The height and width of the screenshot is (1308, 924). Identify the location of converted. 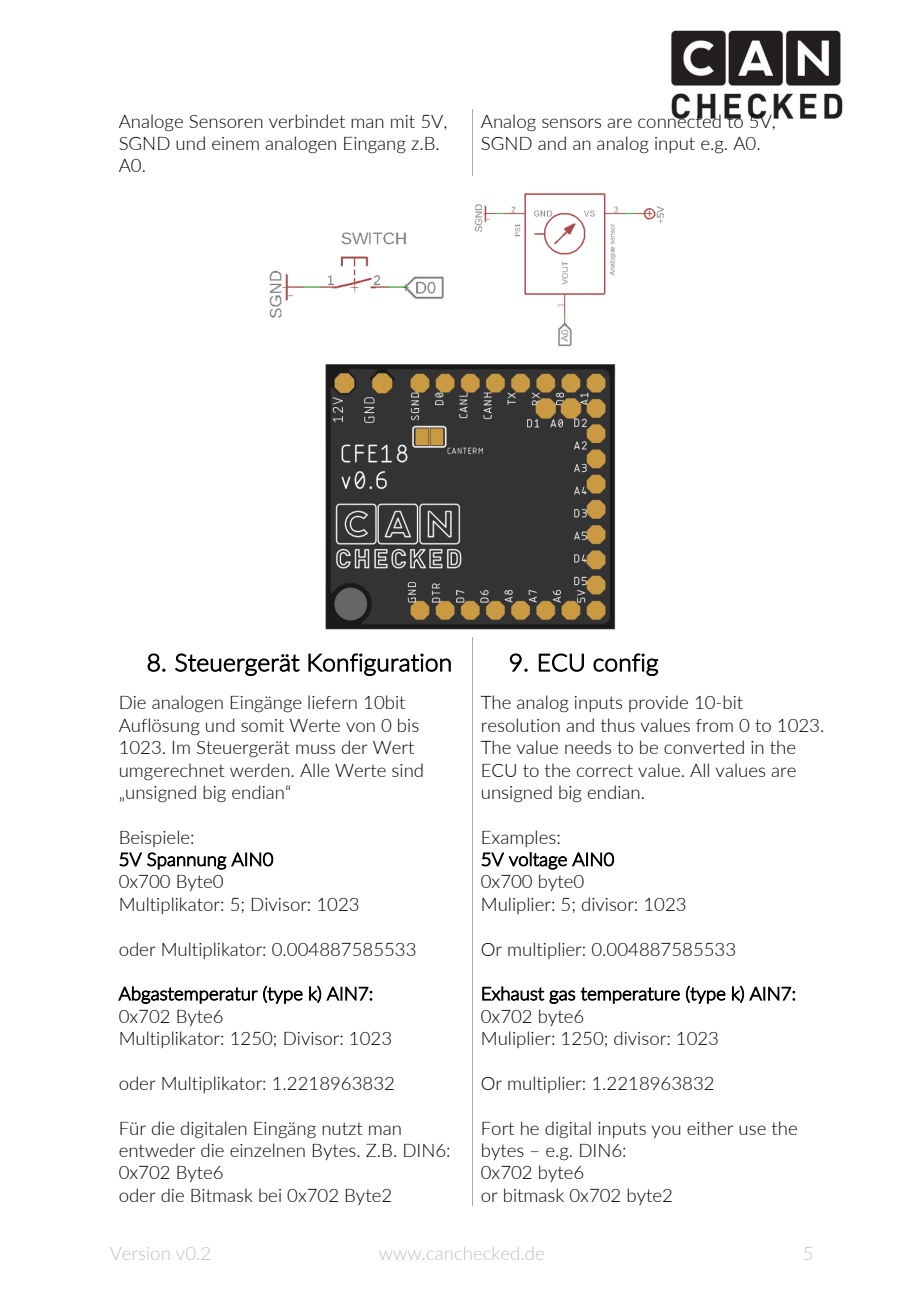
(704, 747).
